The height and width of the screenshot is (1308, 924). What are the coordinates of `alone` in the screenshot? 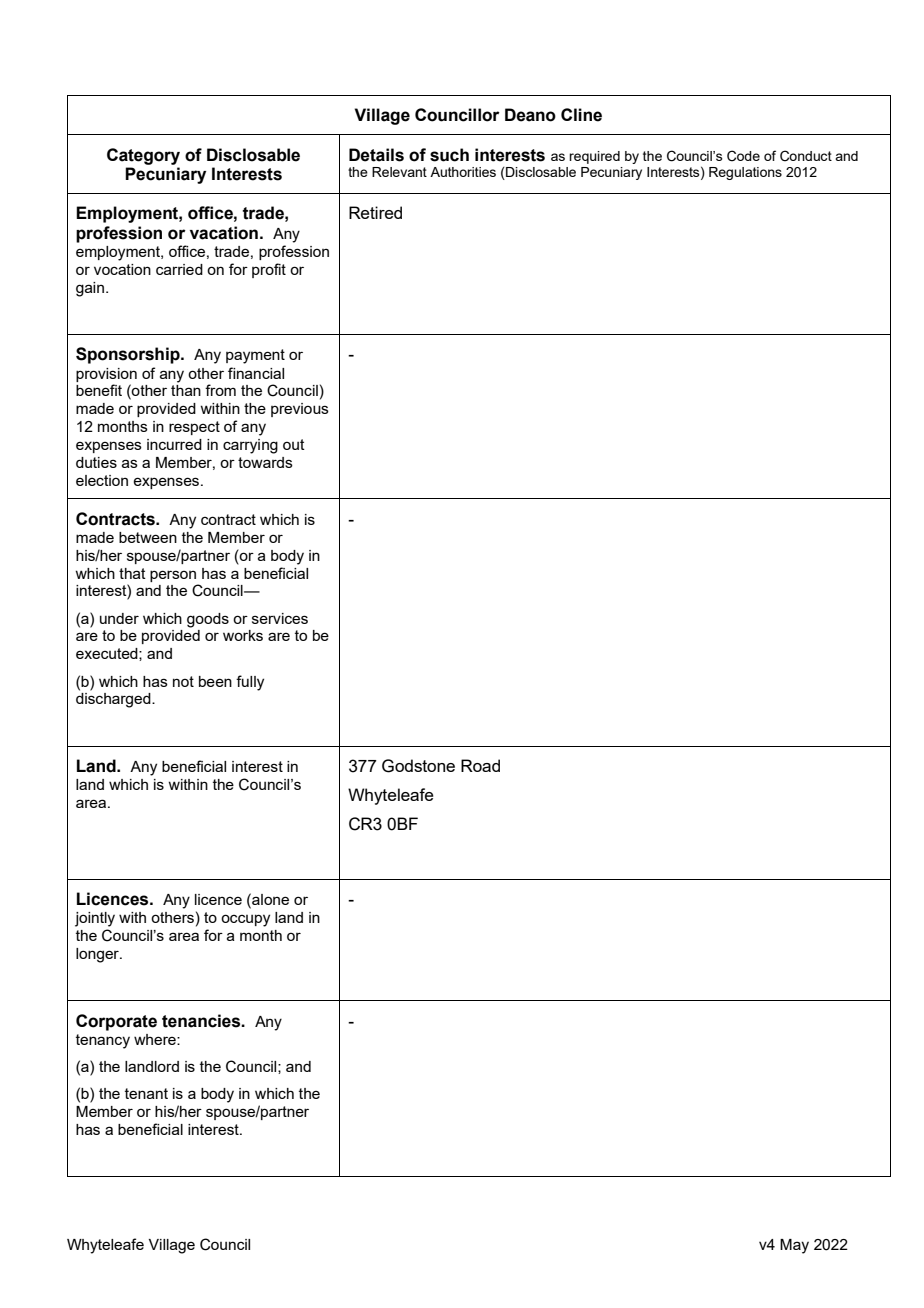 It's located at (269, 899).
